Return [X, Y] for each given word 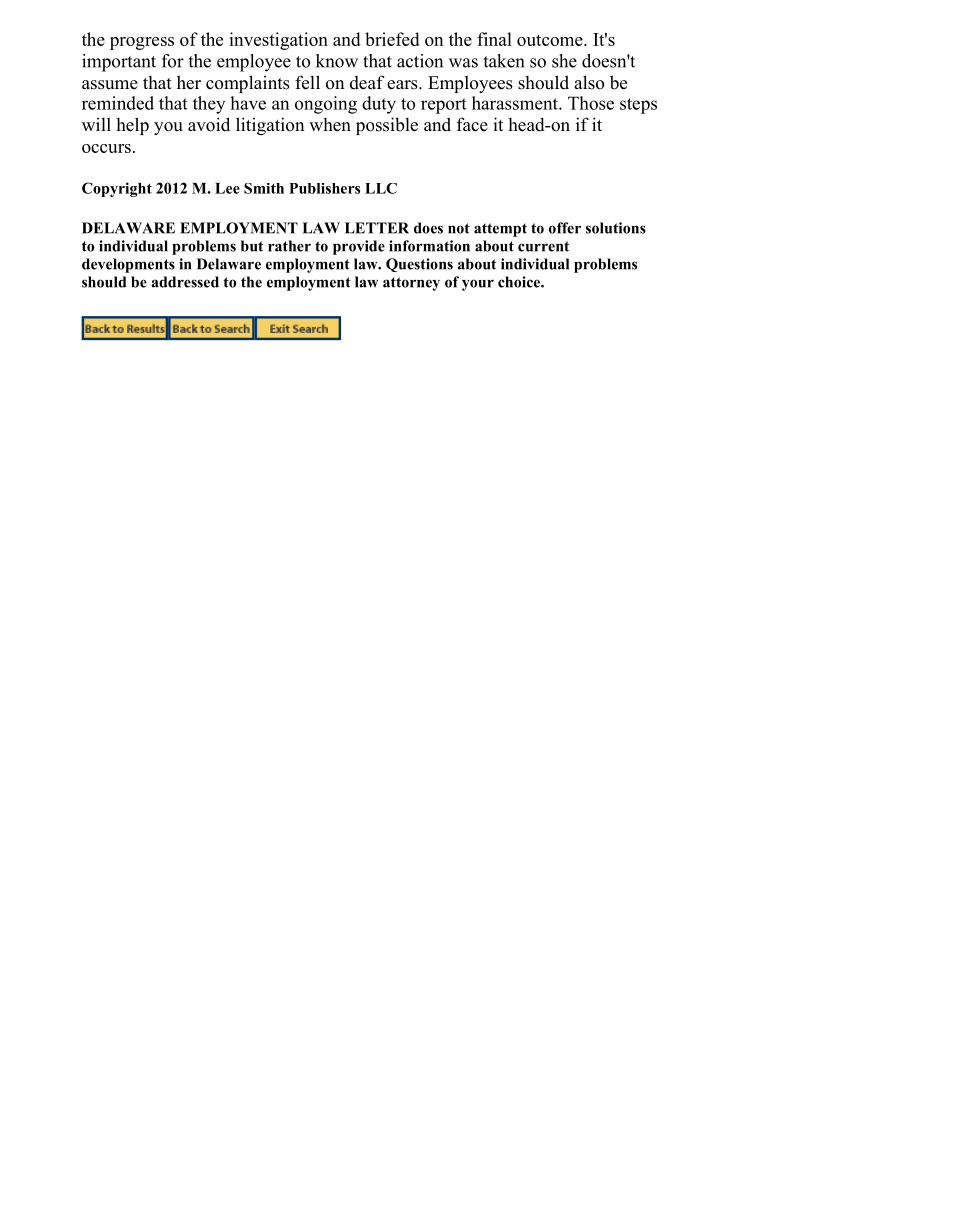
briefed [392, 39]
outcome [551, 40]
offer [565, 228]
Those [591, 103]
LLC [381, 188]
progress [142, 43]
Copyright [117, 189]
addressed [185, 282]
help [132, 126]
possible [387, 126]
